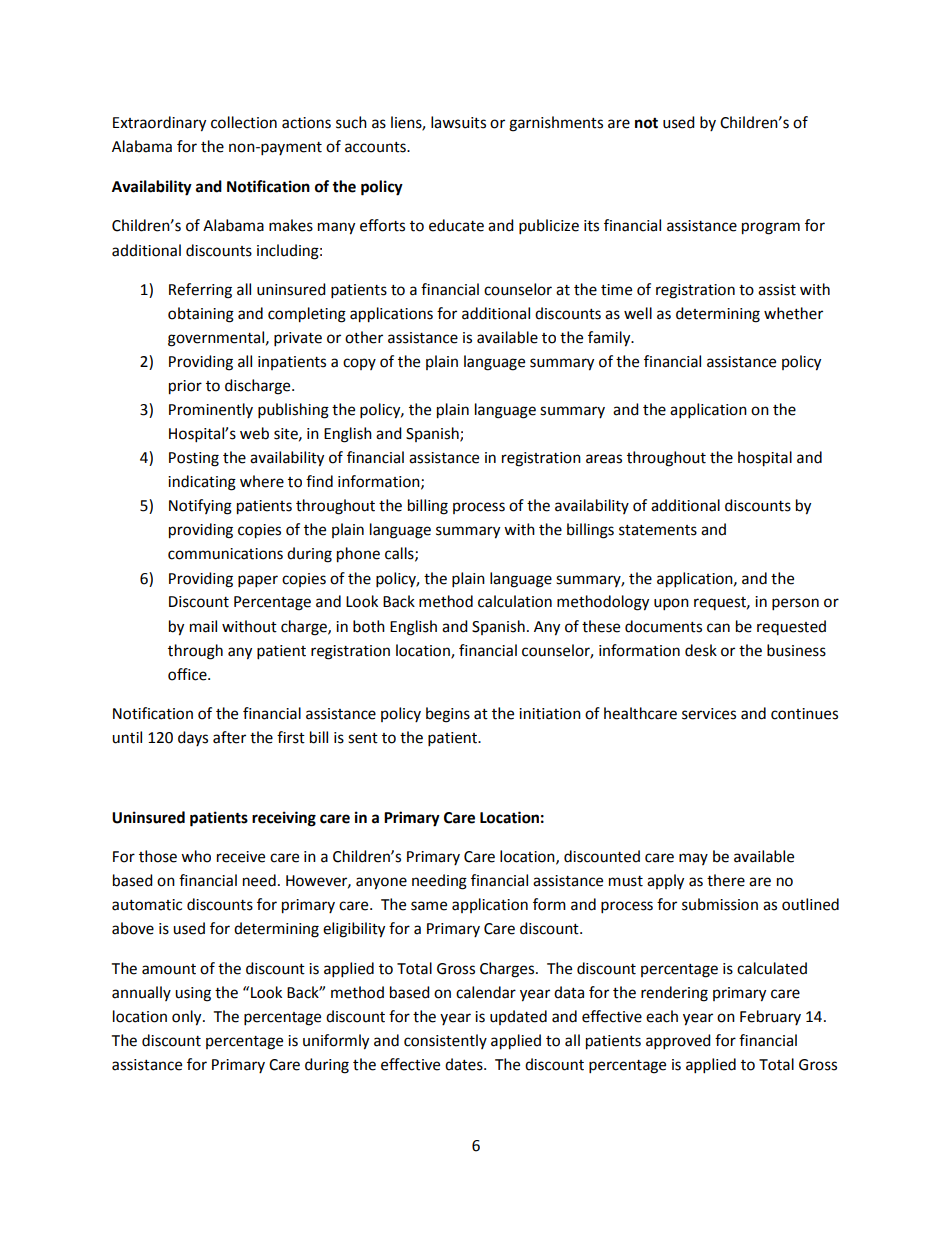 This image has width=952, height=1233. I want to click on collection, so click(244, 122).
